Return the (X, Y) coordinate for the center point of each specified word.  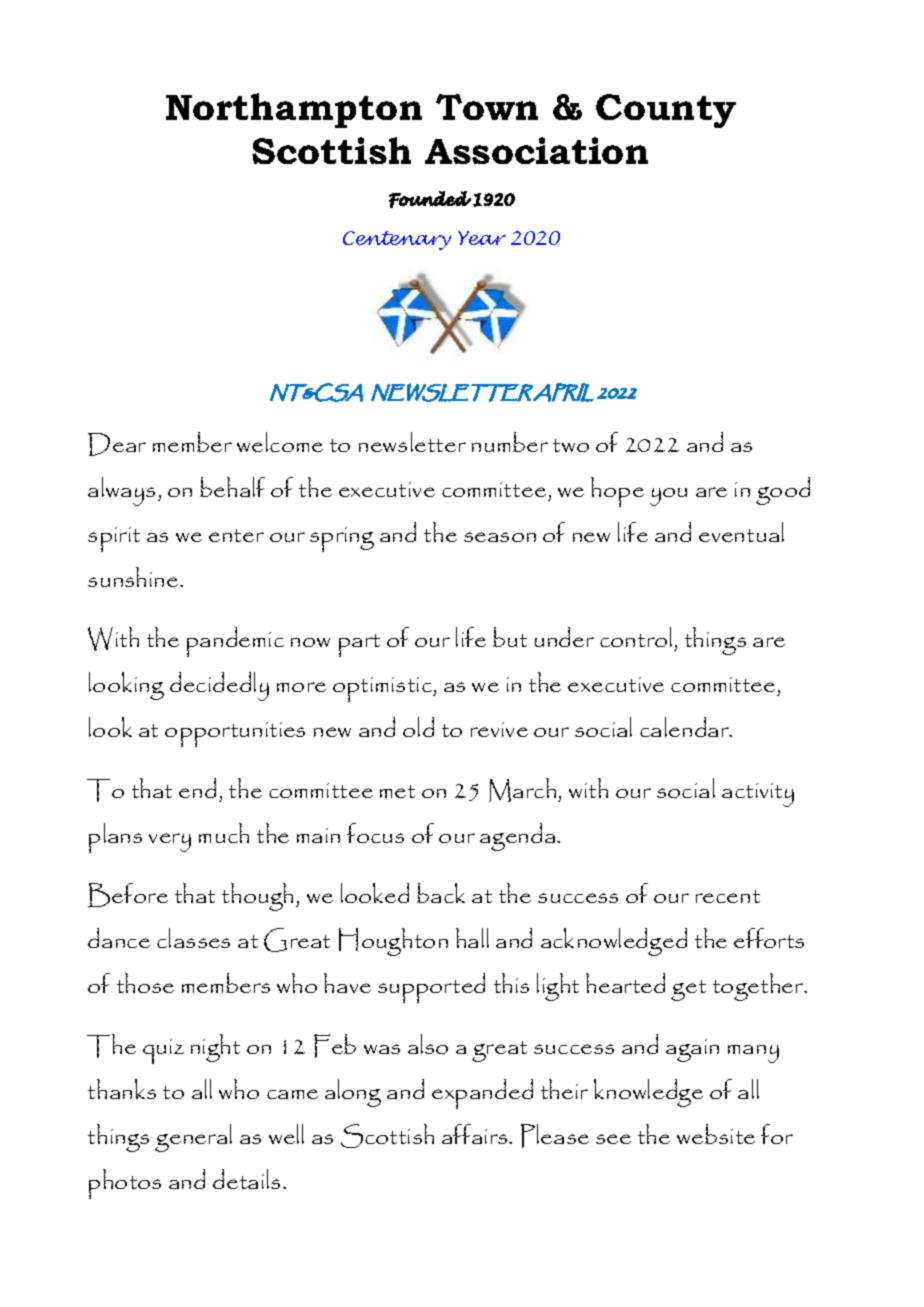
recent (728, 896)
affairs (476, 1134)
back (441, 893)
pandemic (235, 642)
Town (487, 107)
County (666, 111)
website (716, 1134)
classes (193, 938)
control (636, 637)
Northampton (294, 110)
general (193, 1138)
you (668, 497)
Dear (117, 444)
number (510, 442)
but (510, 637)
